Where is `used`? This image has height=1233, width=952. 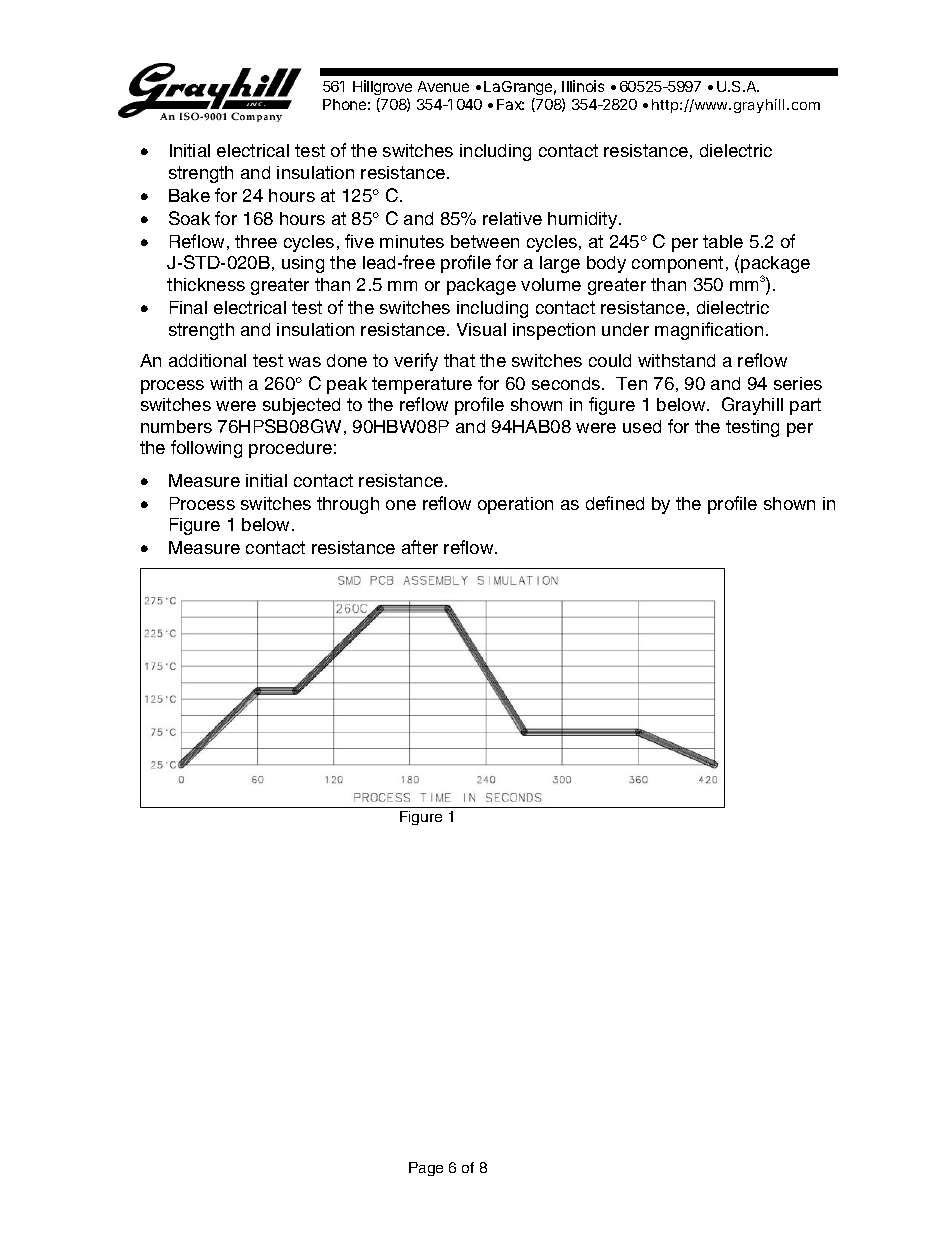
used is located at coordinates (642, 426).
